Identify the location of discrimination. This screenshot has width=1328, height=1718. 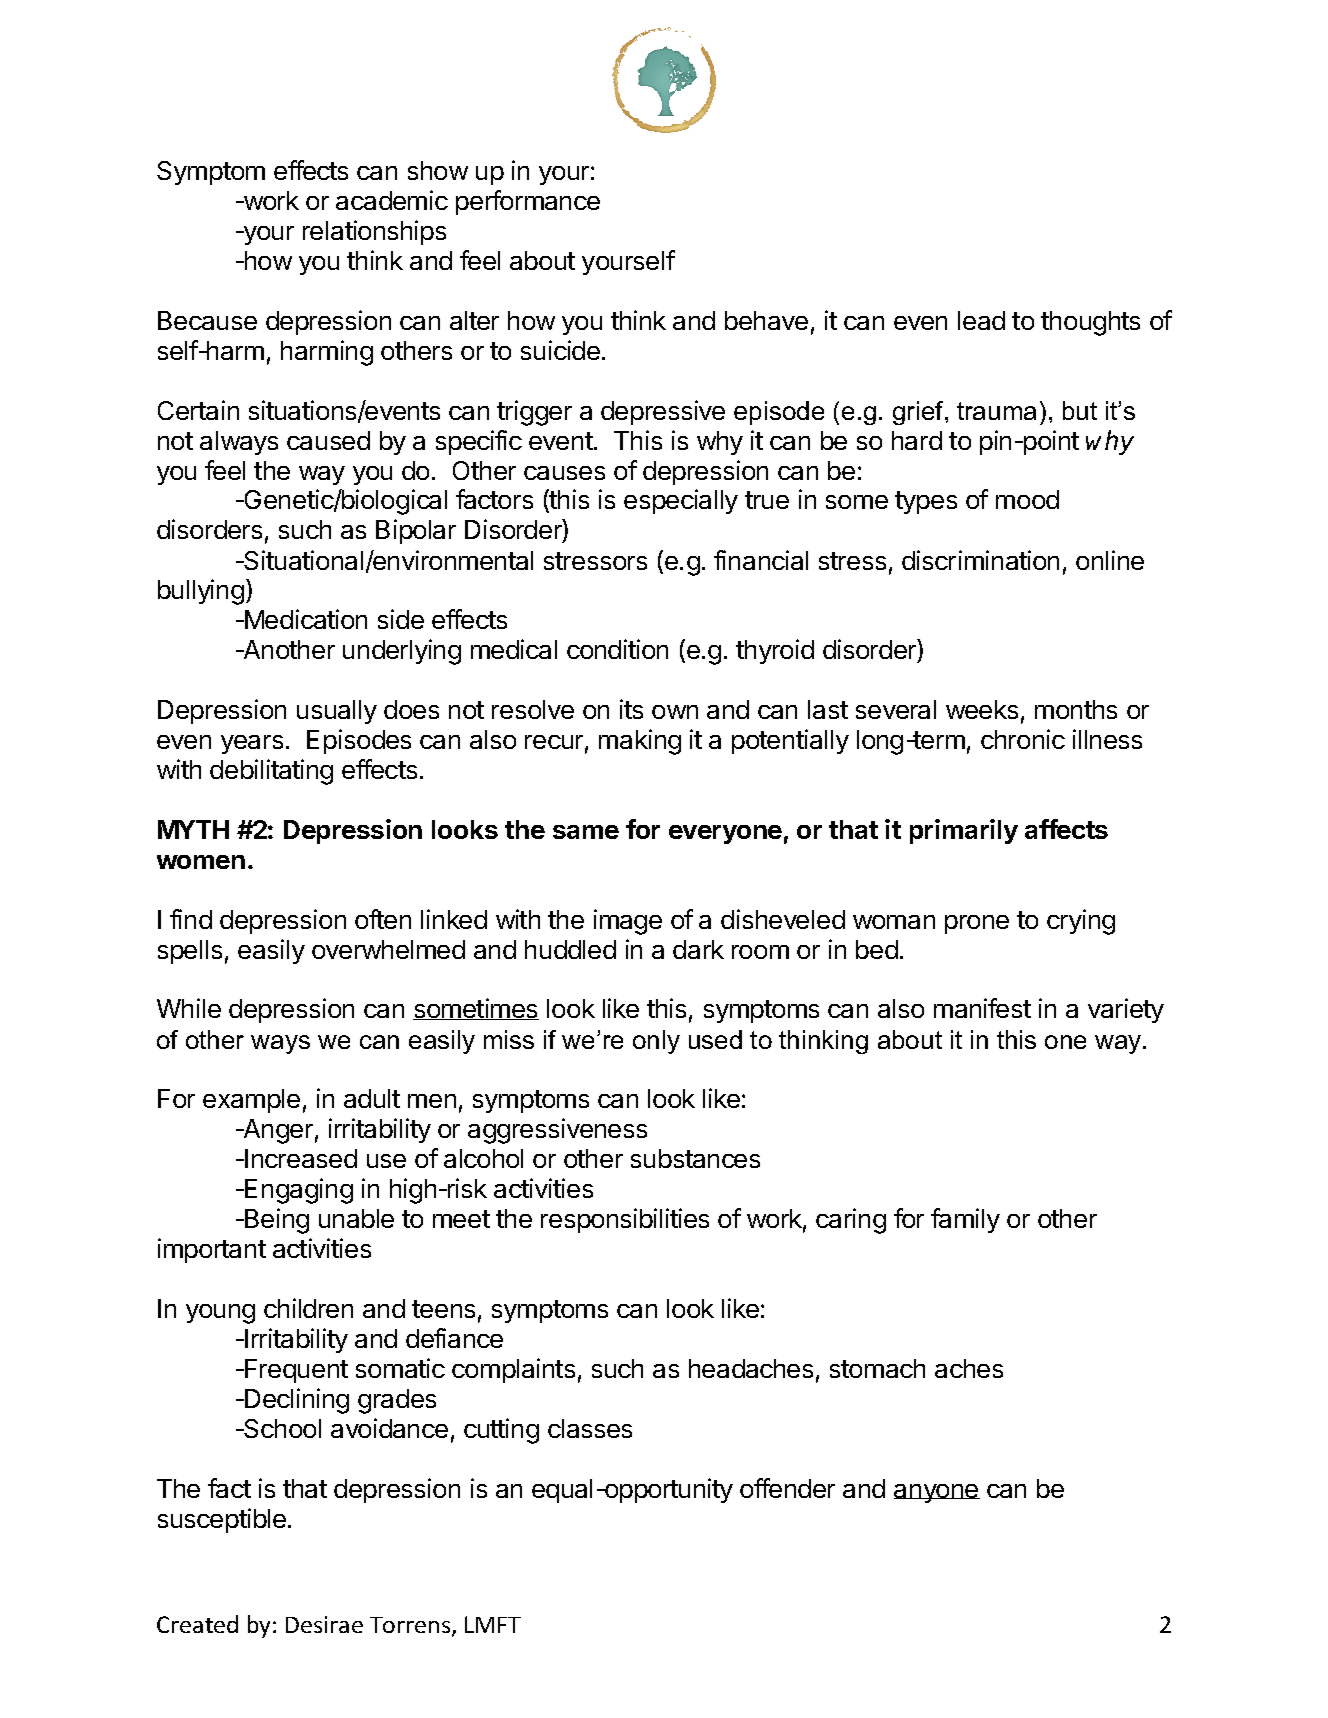
(980, 560).
